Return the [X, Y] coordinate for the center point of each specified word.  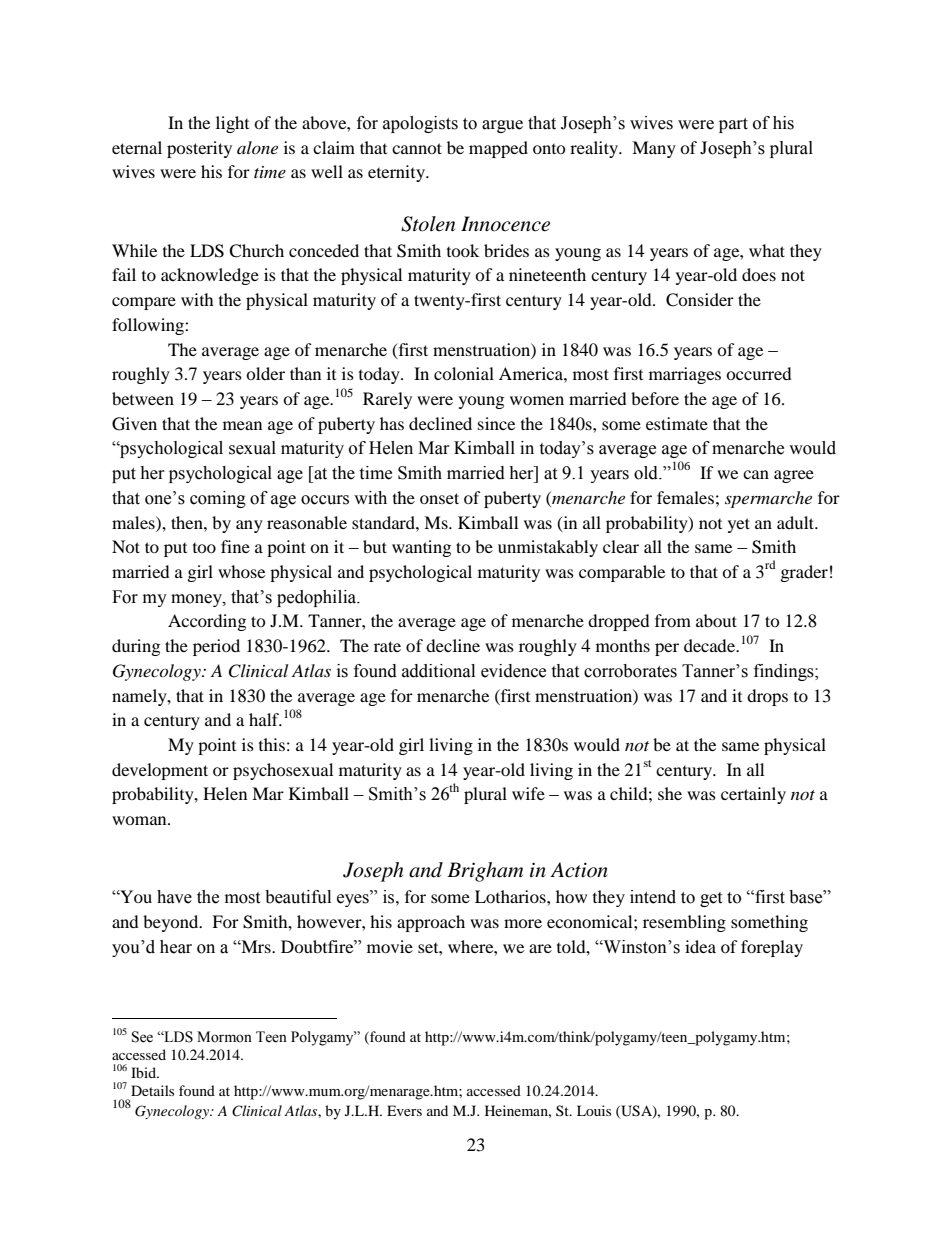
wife [528, 793]
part [733, 125]
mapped [498, 149]
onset [439, 498]
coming [218, 499]
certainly [753, 795]
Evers [404, 1110]
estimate [677, 423]
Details [152, 1090]
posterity [199, 149]
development [160, 771]
